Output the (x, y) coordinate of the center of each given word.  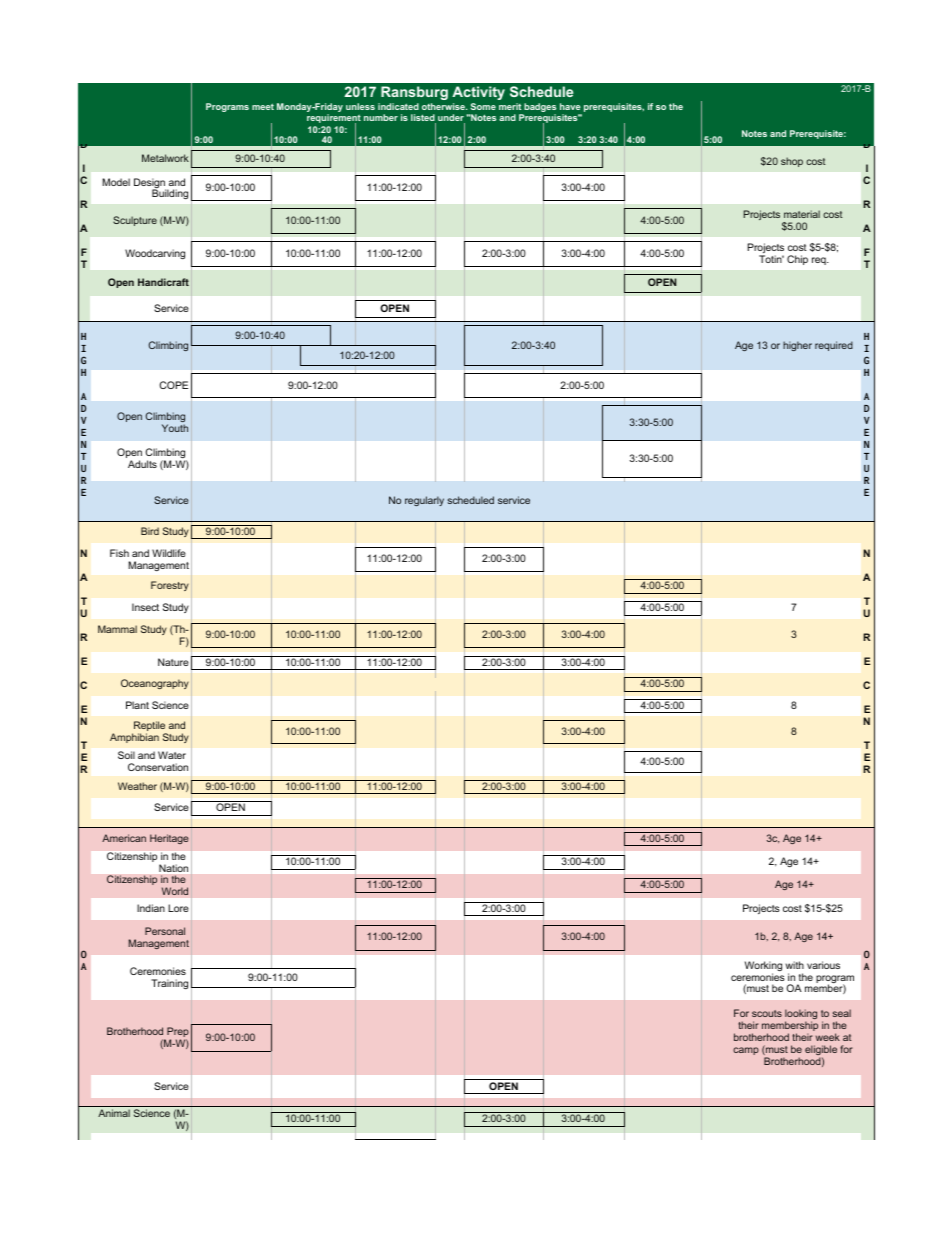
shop (792, 162)
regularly (424, 501)
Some (483, 106)
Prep (177, 1033)
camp (746, 1051)
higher (797, 346)
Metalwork (165, 158)
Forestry (170, 586)
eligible (821, 1051)
